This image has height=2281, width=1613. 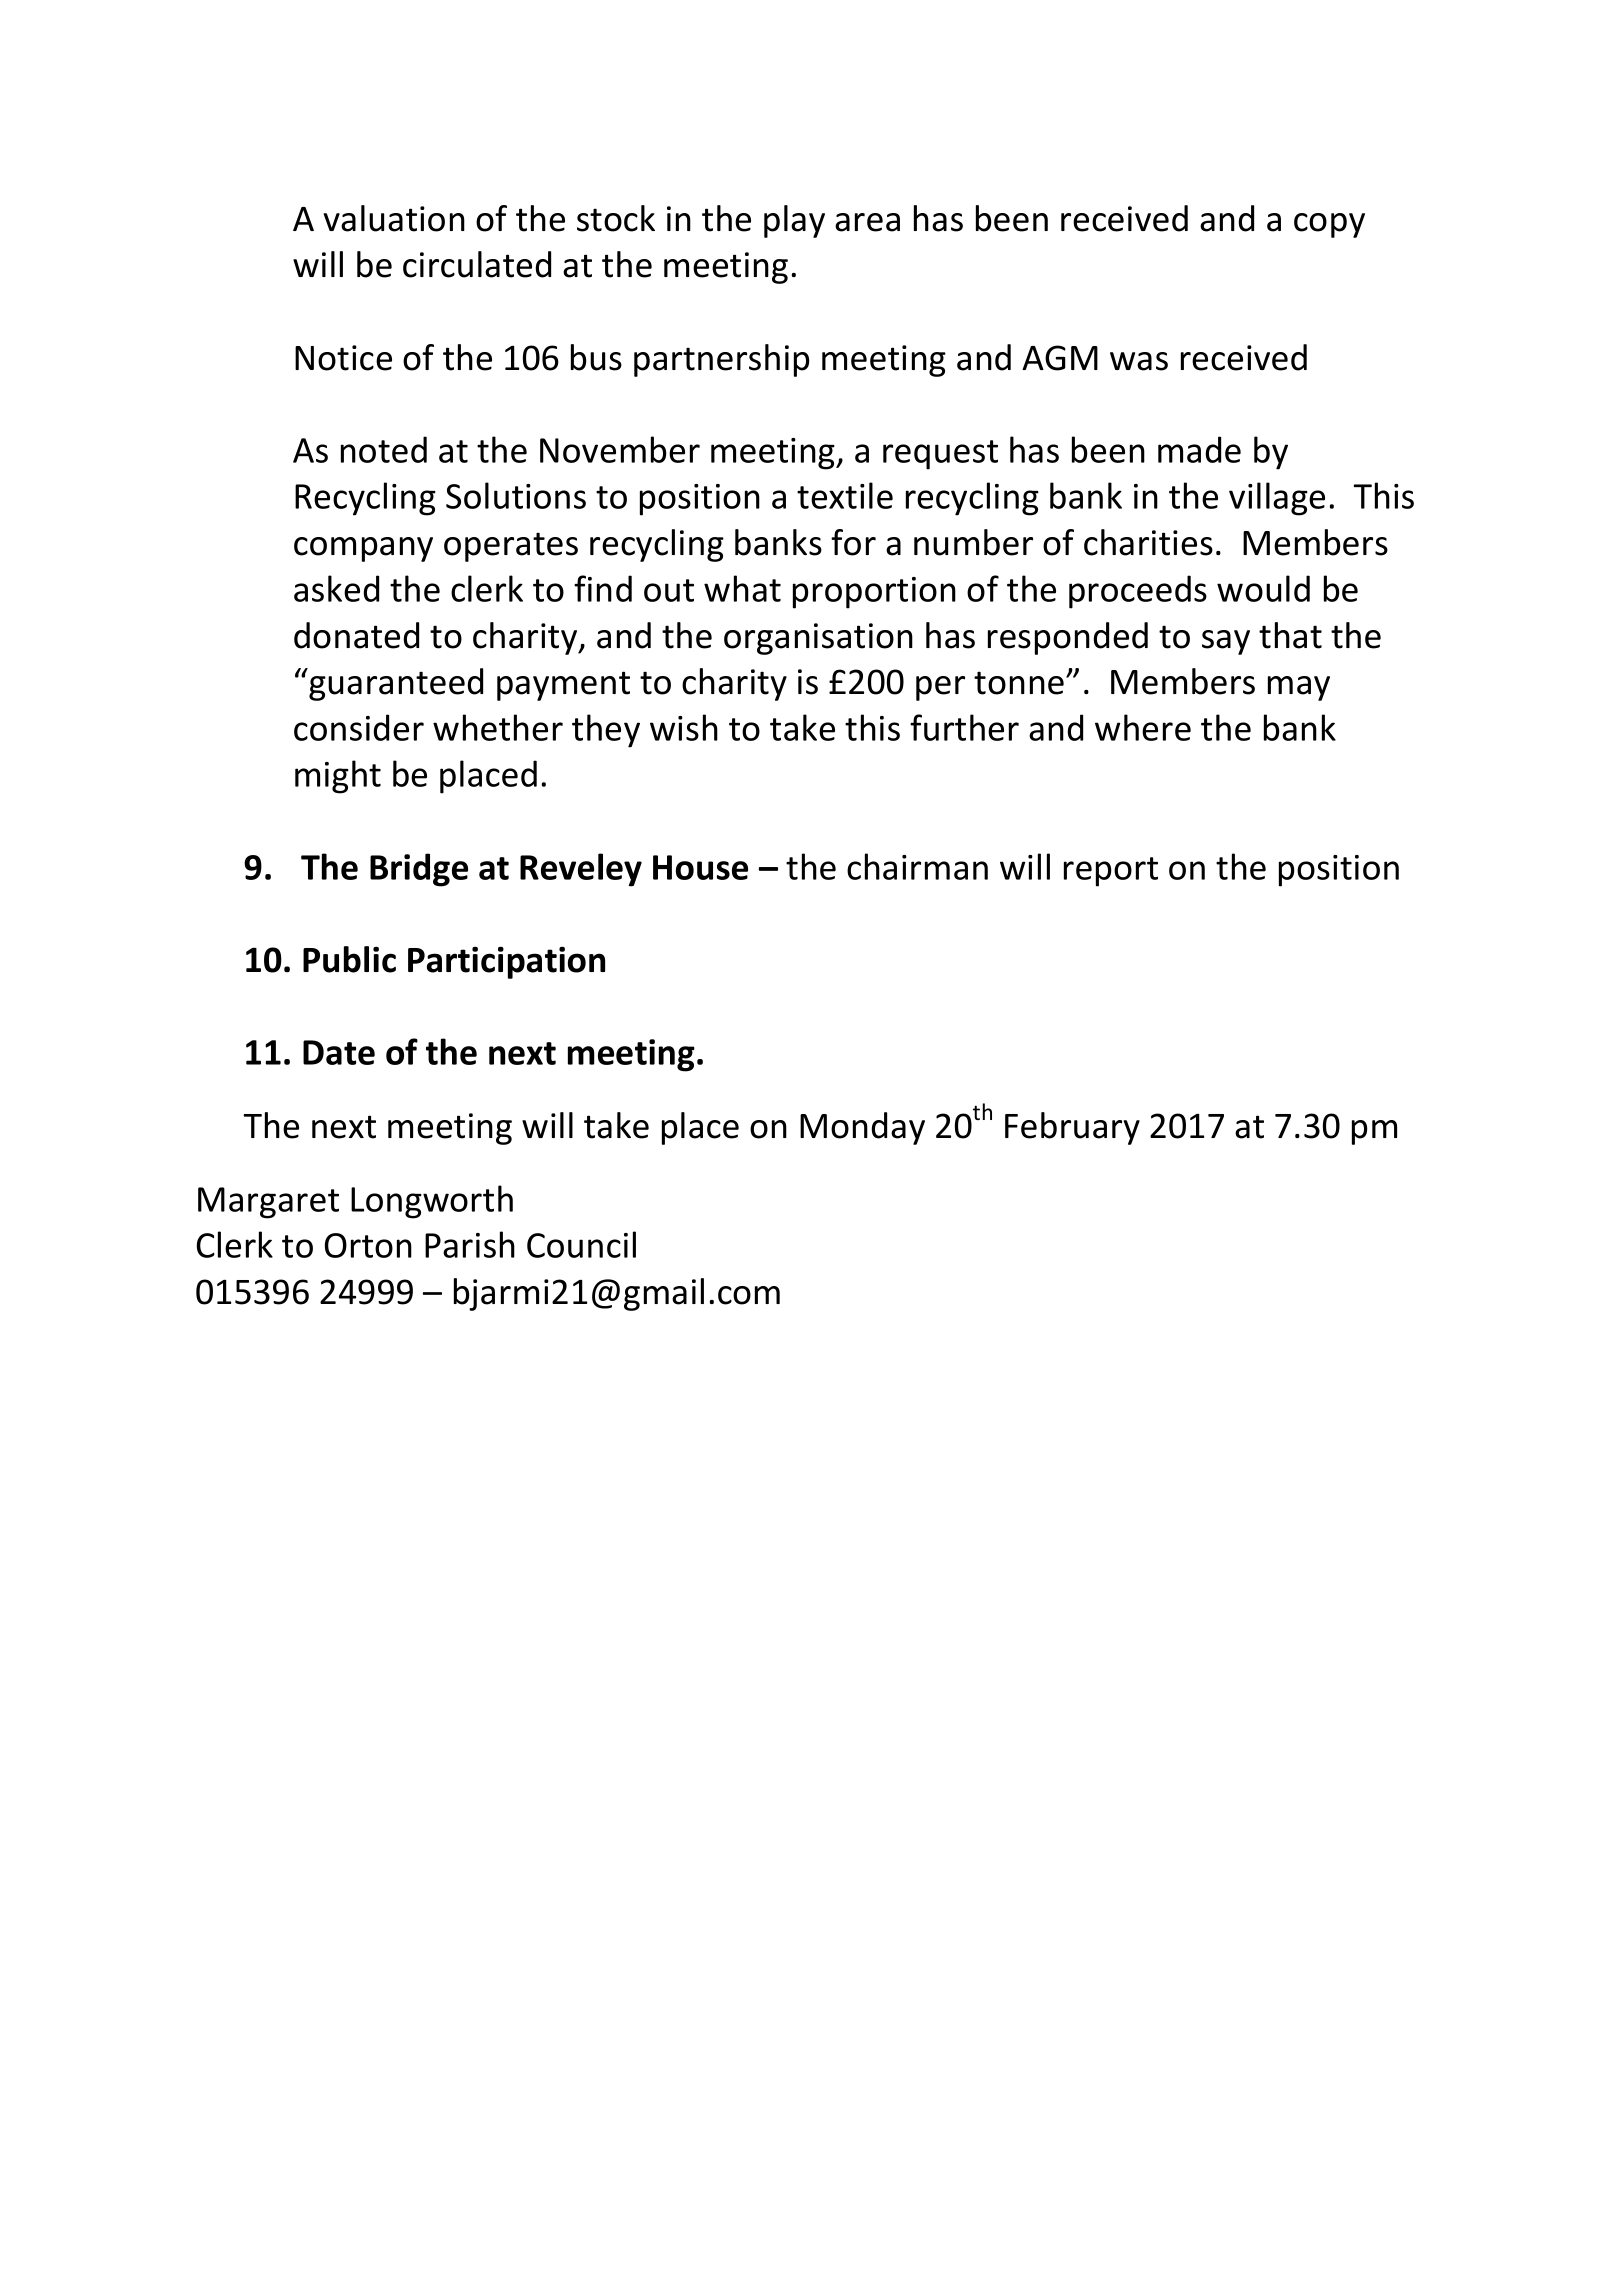 I want to click on Monday, so click(x=862, y=1128).
